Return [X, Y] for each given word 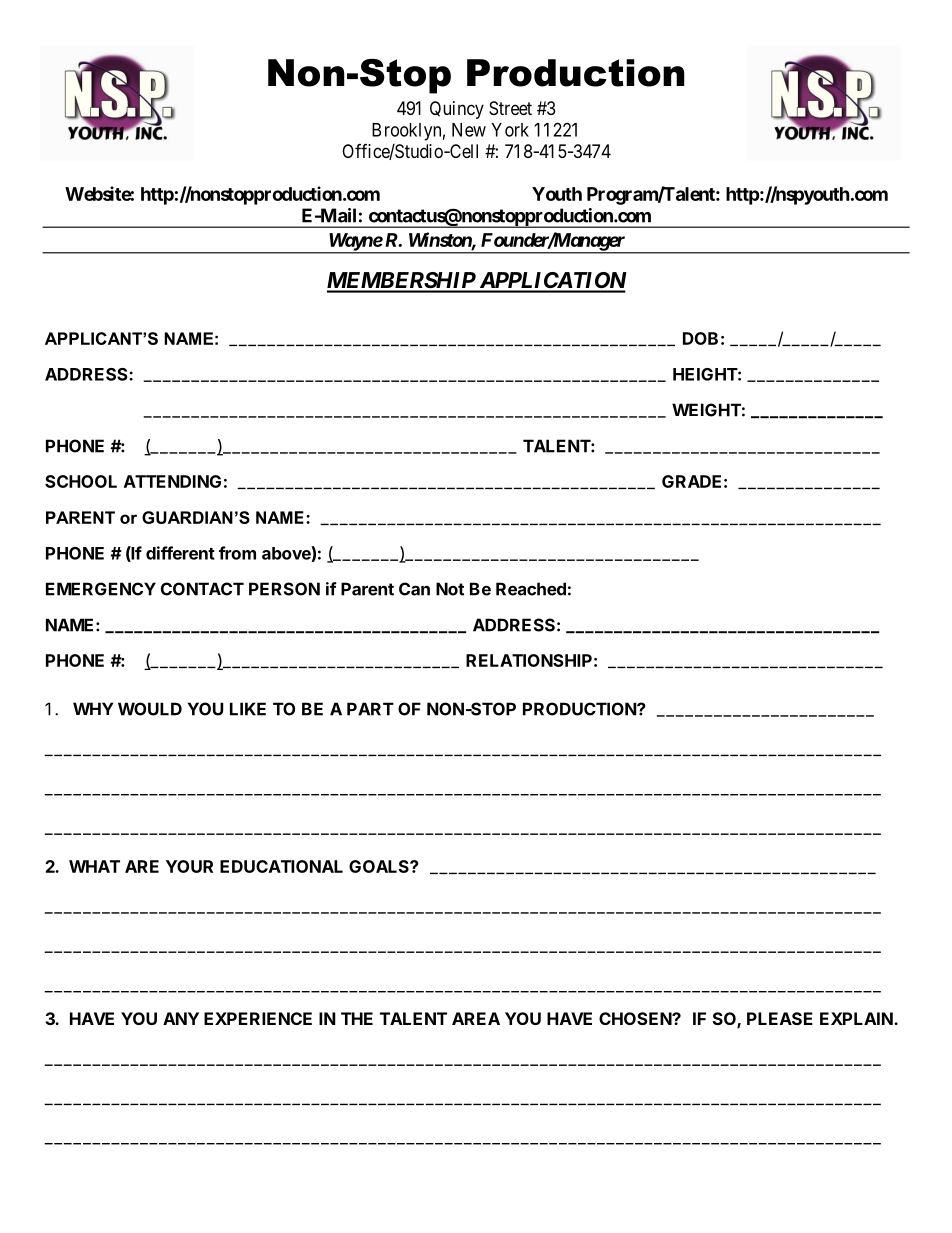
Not [450, 589]
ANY [181, 1018]
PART [370, 709]
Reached [531, 589]
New [469, 130]
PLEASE [780, 1018]
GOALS [380, 866]
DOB [700, 338]
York [510, 130]
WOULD [150, 709]
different [180, 553]
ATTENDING [172, 481]
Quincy [457, 110]
